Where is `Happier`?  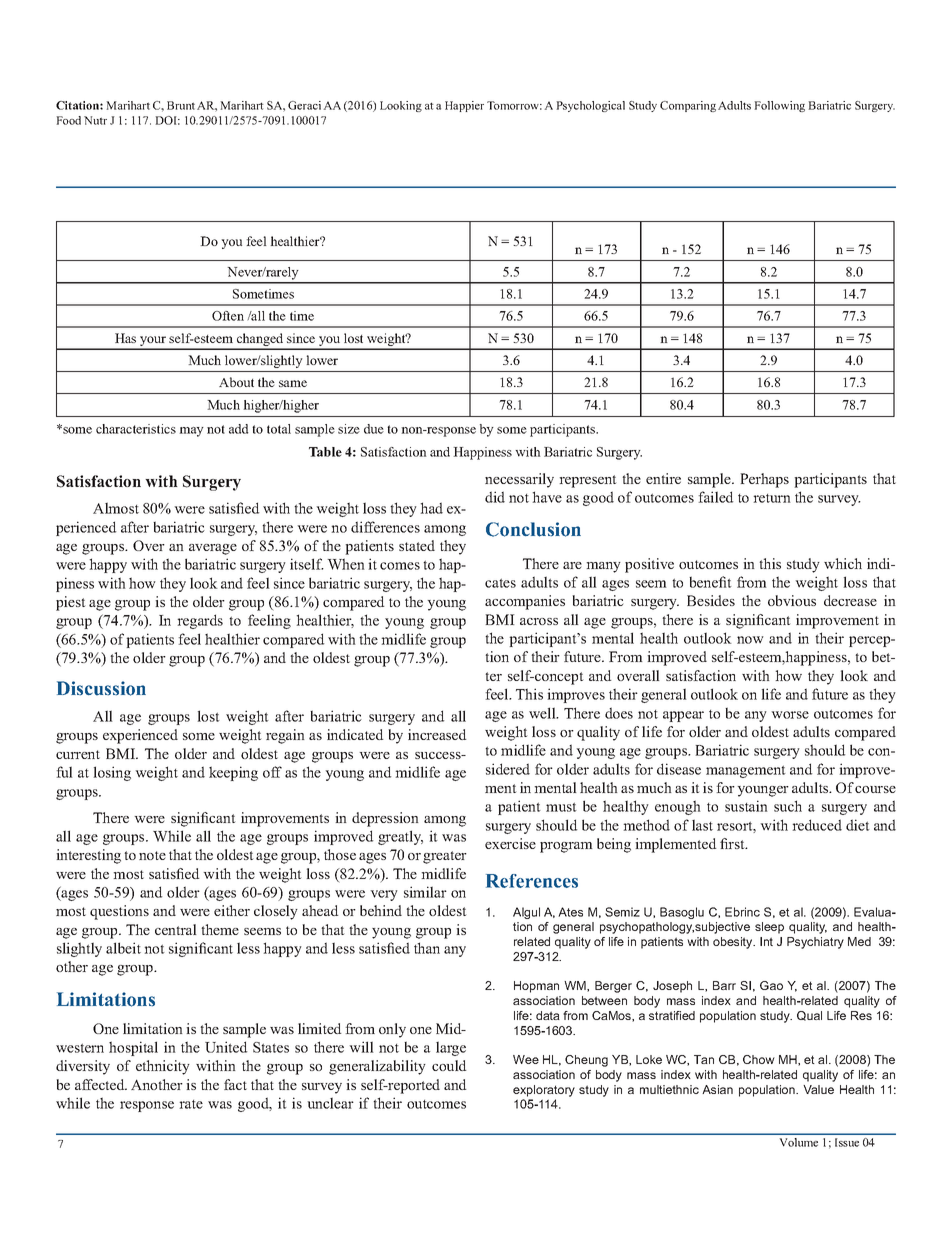 Happier is located at coordinates (464, 106).
